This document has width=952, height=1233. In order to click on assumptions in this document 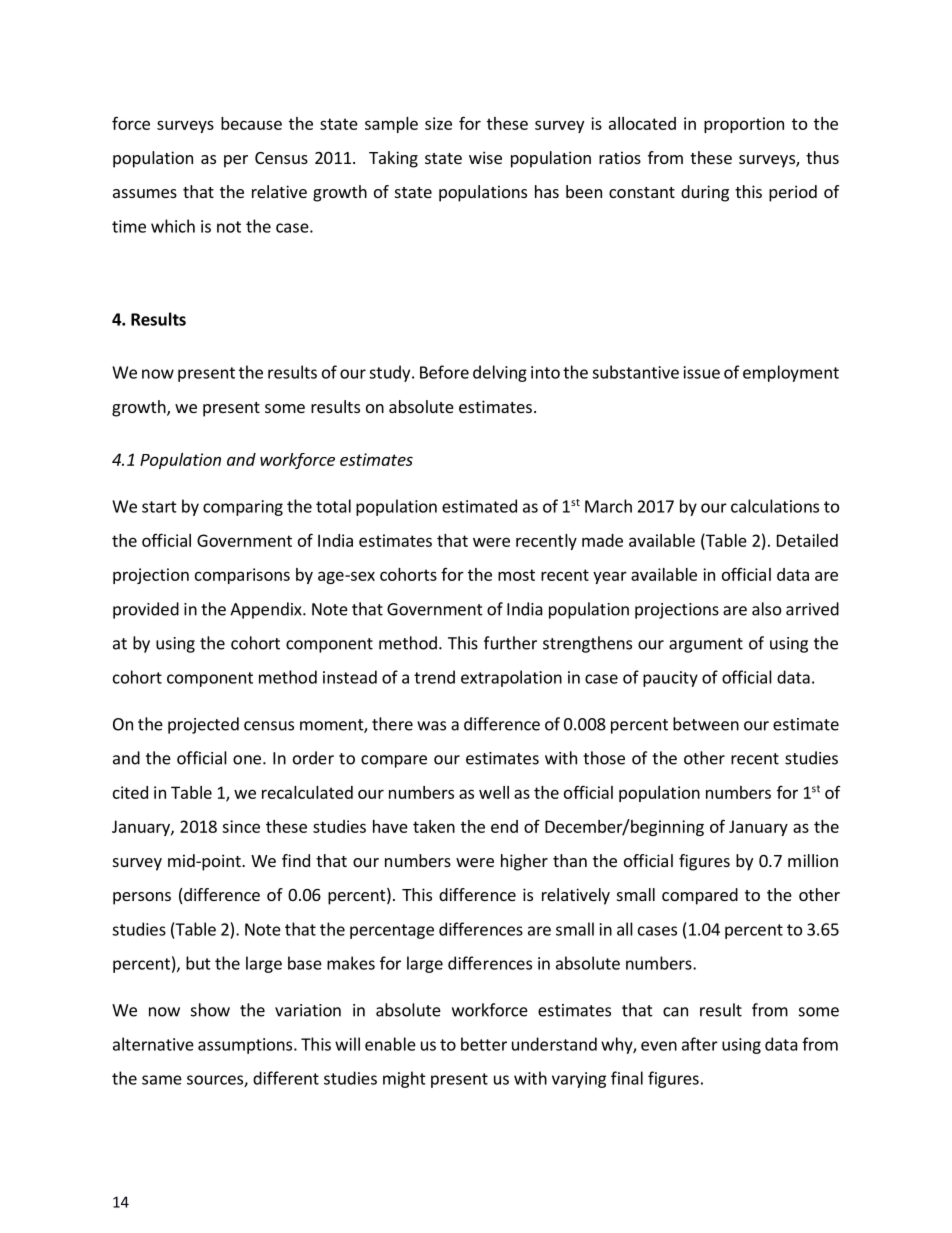, I will do `click(246, 1046)`.
